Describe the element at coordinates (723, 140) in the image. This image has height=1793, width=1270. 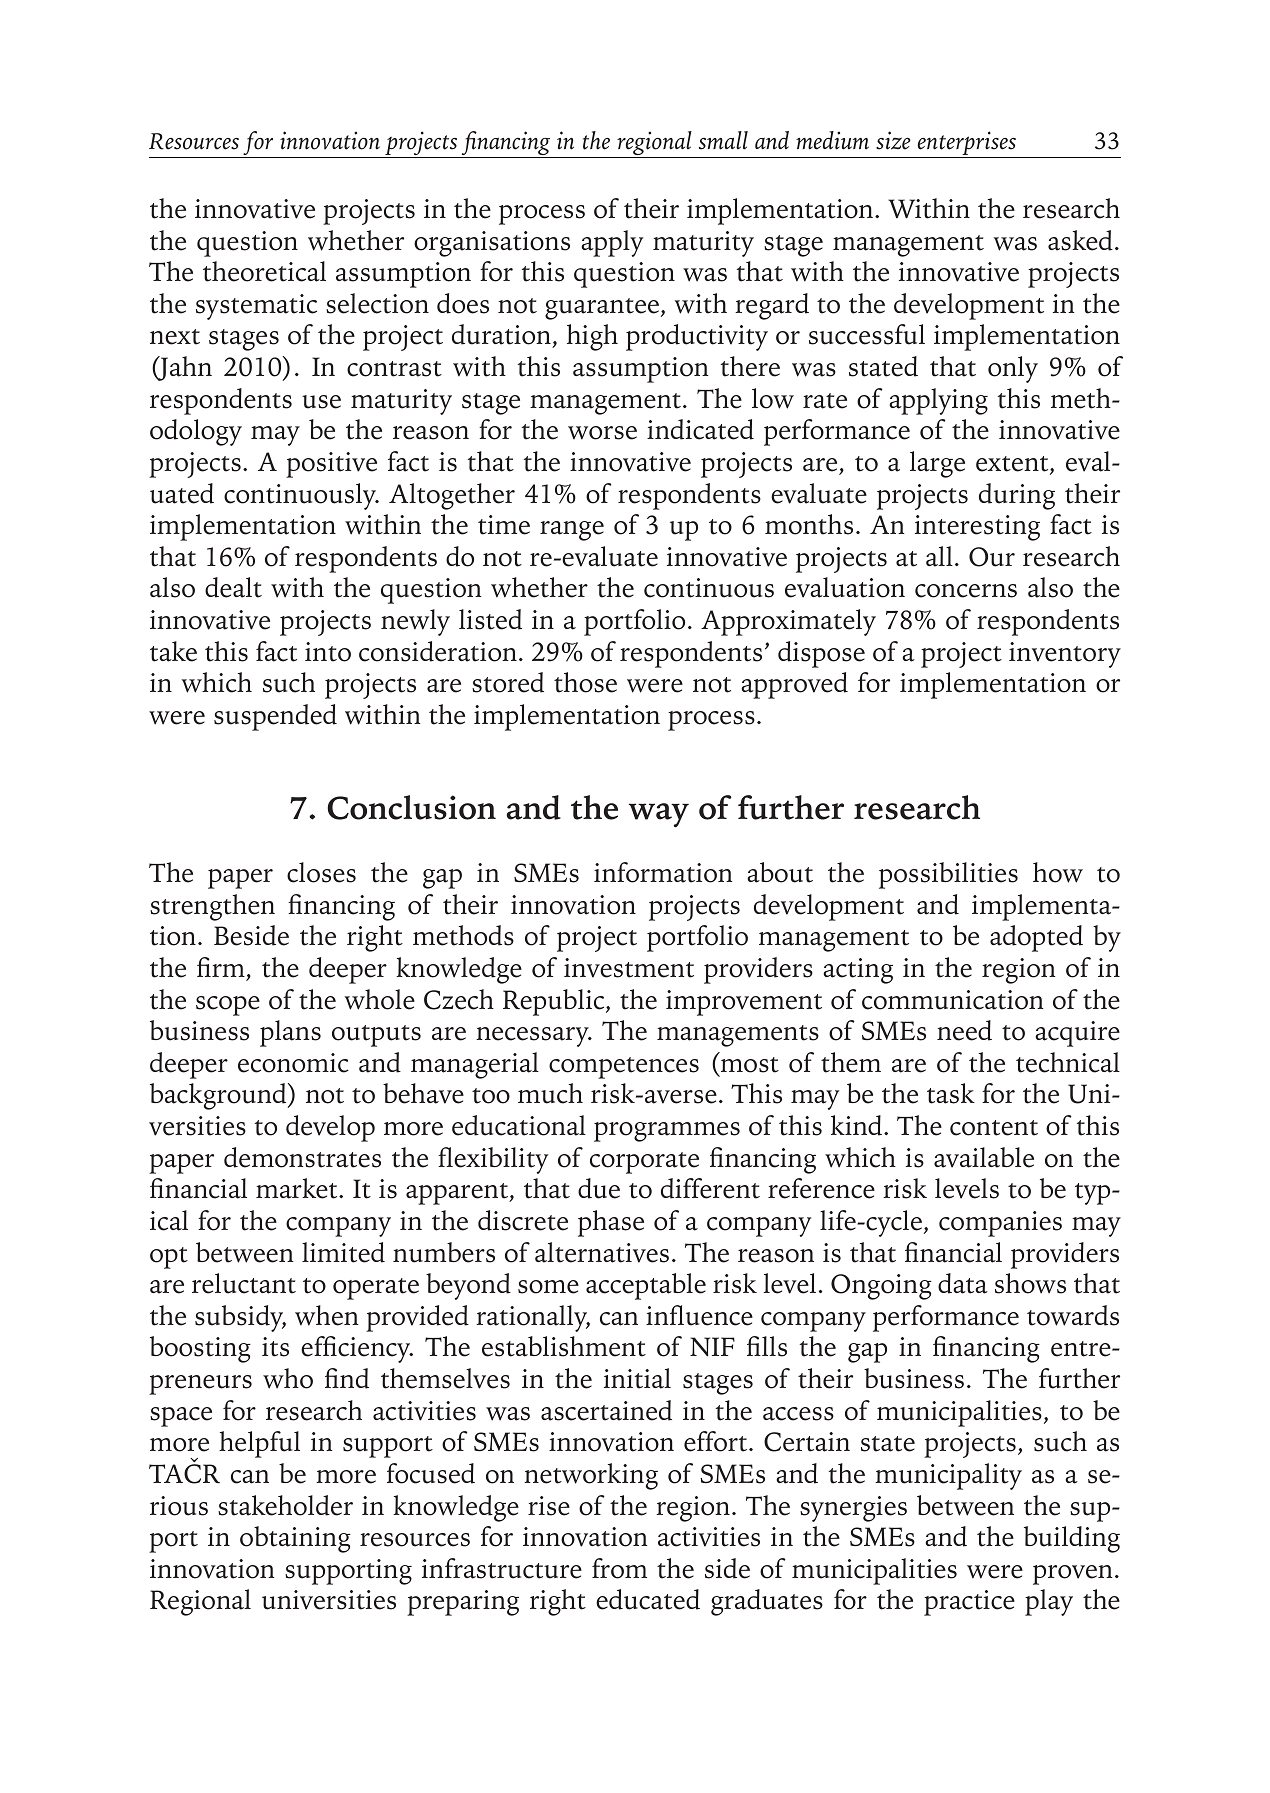
I see `small` at that location.
